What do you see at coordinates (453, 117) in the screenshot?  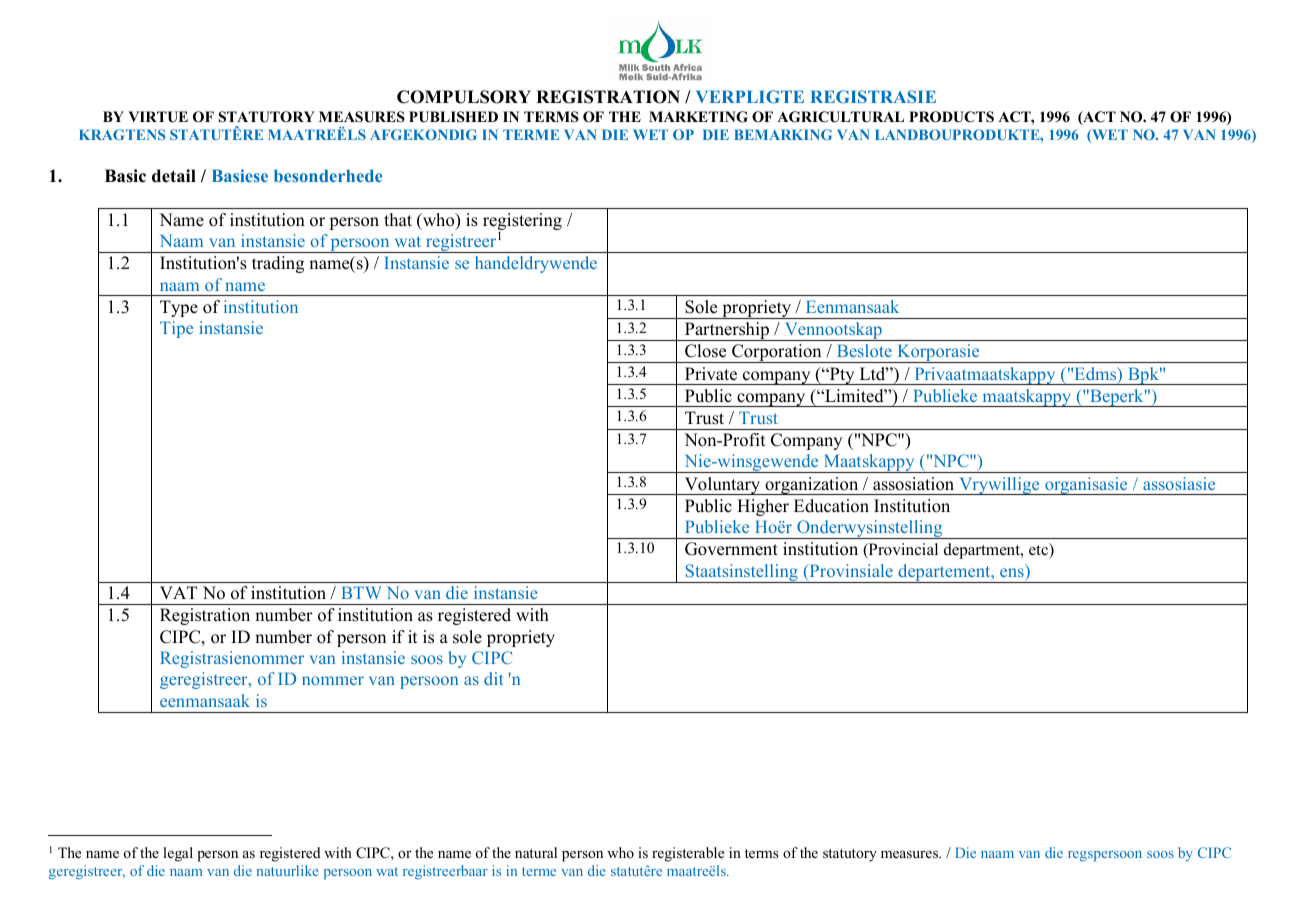 I see `PUBLISHED` at bounding box center [453, 117].
